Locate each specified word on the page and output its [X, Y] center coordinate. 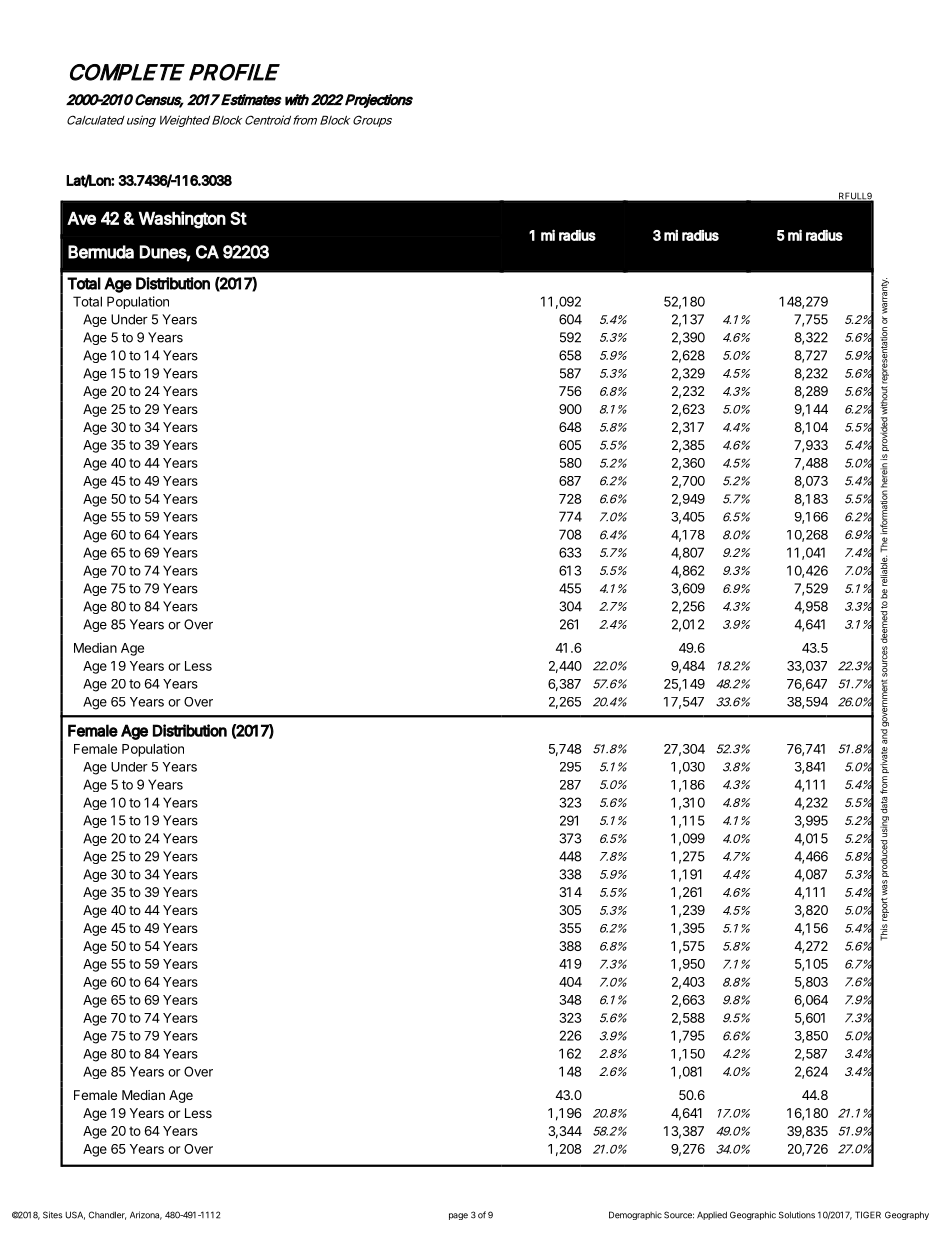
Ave [81, 218]
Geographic [753, 1215]
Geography [907, 1215]
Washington [182, 220]
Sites [52, 1215]
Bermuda [101, 252]
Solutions [797, 1215]
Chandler [107, 1215]
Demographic [635, 1215]
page [458, 1216]
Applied [712, 1215]
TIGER [868, 1215]
